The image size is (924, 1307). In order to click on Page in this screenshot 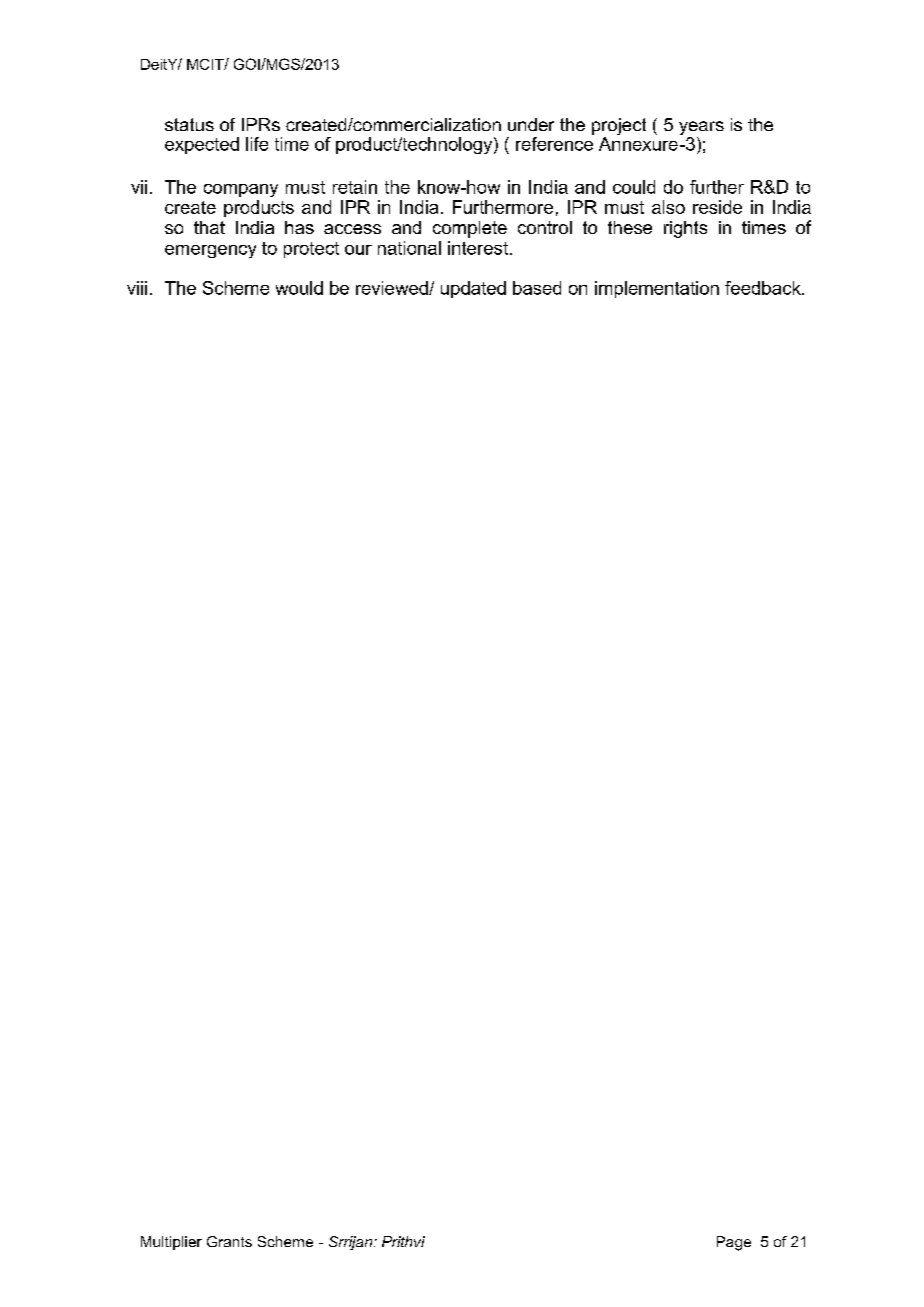, I will do `click(734, 1243)`.
